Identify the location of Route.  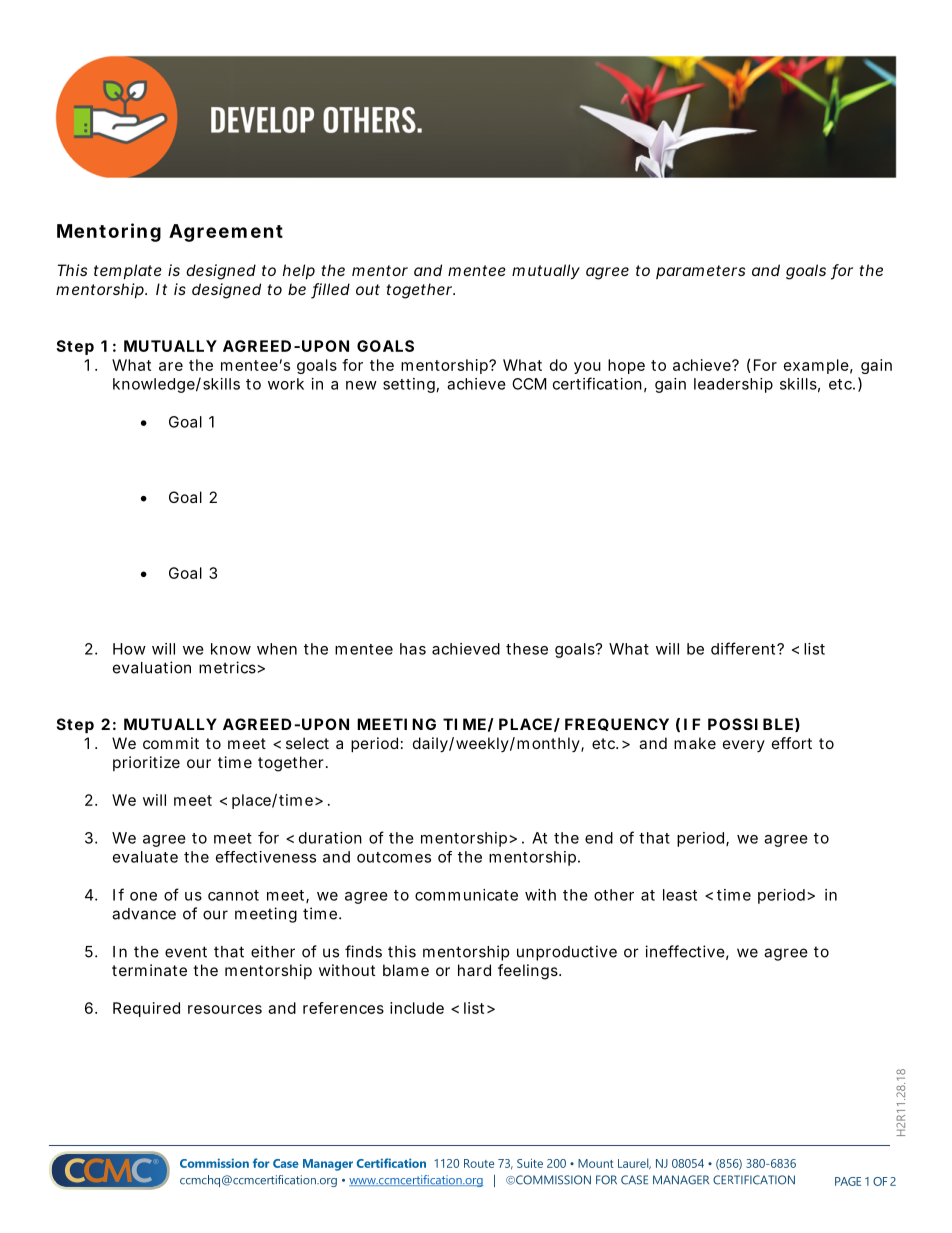
(479, 1163).
